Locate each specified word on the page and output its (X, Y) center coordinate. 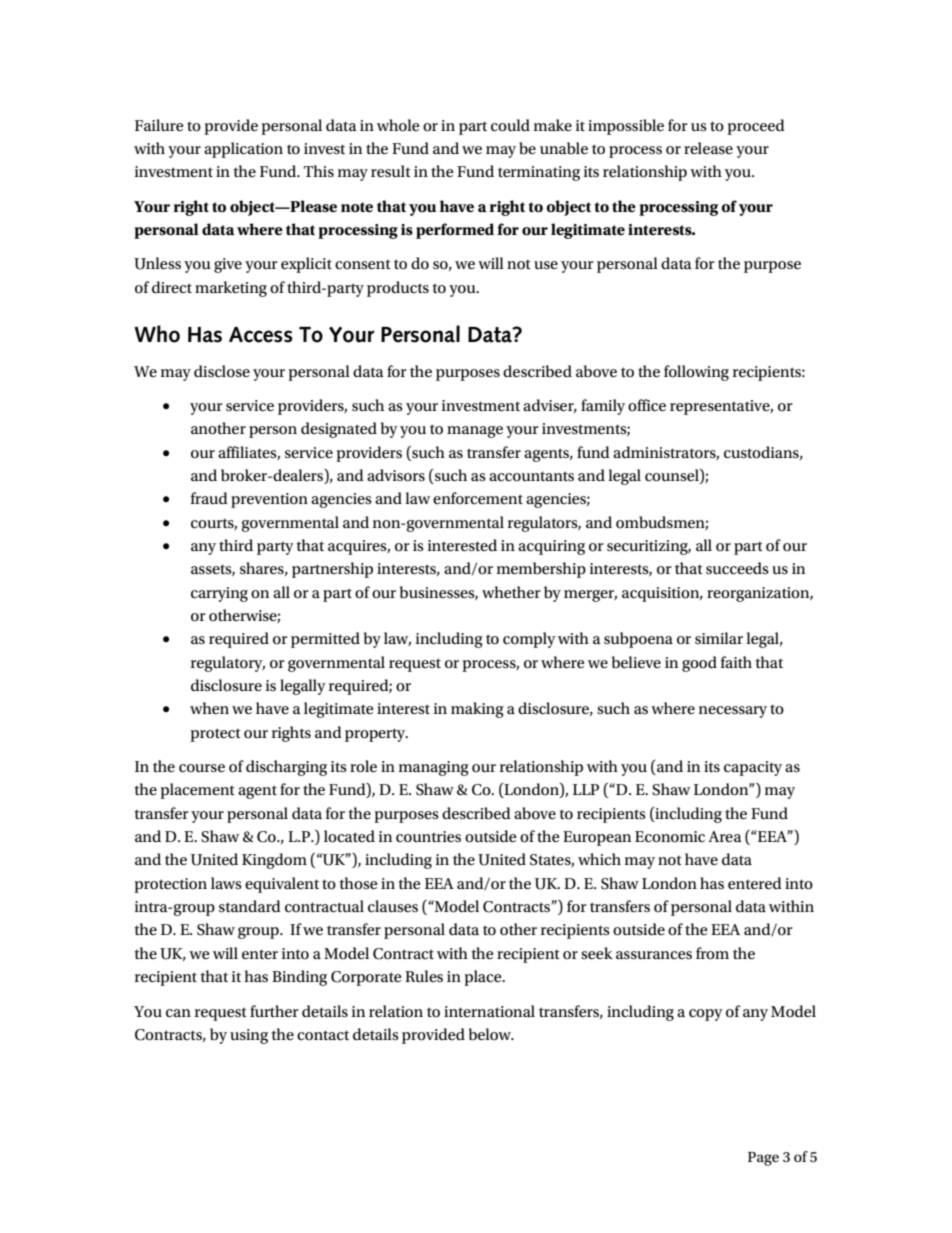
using (249, 1036)
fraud (209, 498)
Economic (670, 837)
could (510, 125)
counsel (673, 476)
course (202, 768)
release (708, 148)
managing (434, 768)
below (491, 1034)
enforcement (478, 498)
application (243, 150)
